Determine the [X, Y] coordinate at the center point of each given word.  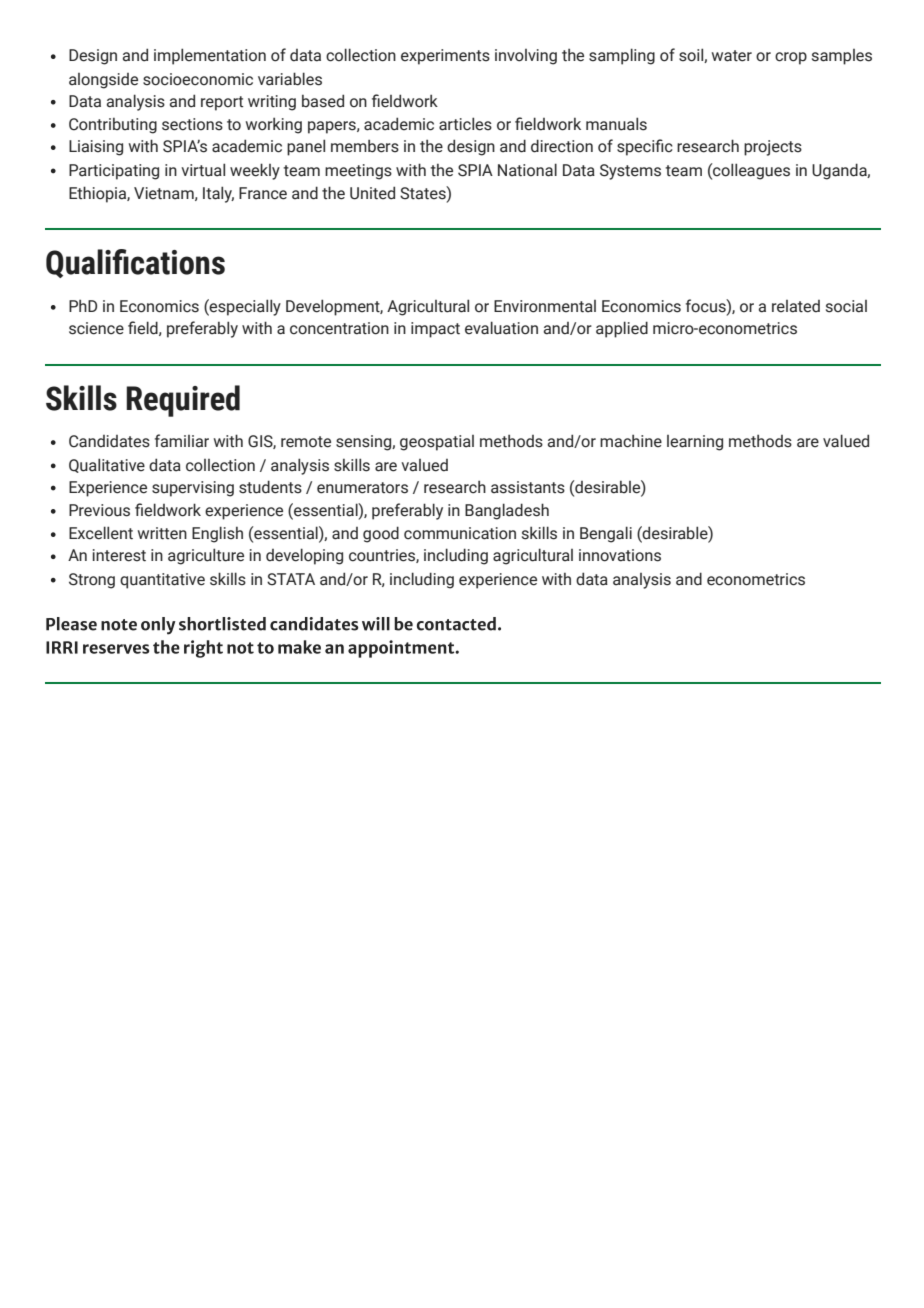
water [732, 56]
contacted [456, 624]
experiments [445, 57]
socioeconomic [198, 79]
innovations [620, 555]
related [796, 306]
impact [435, 330]
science [96, 328]
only [158, 626]
